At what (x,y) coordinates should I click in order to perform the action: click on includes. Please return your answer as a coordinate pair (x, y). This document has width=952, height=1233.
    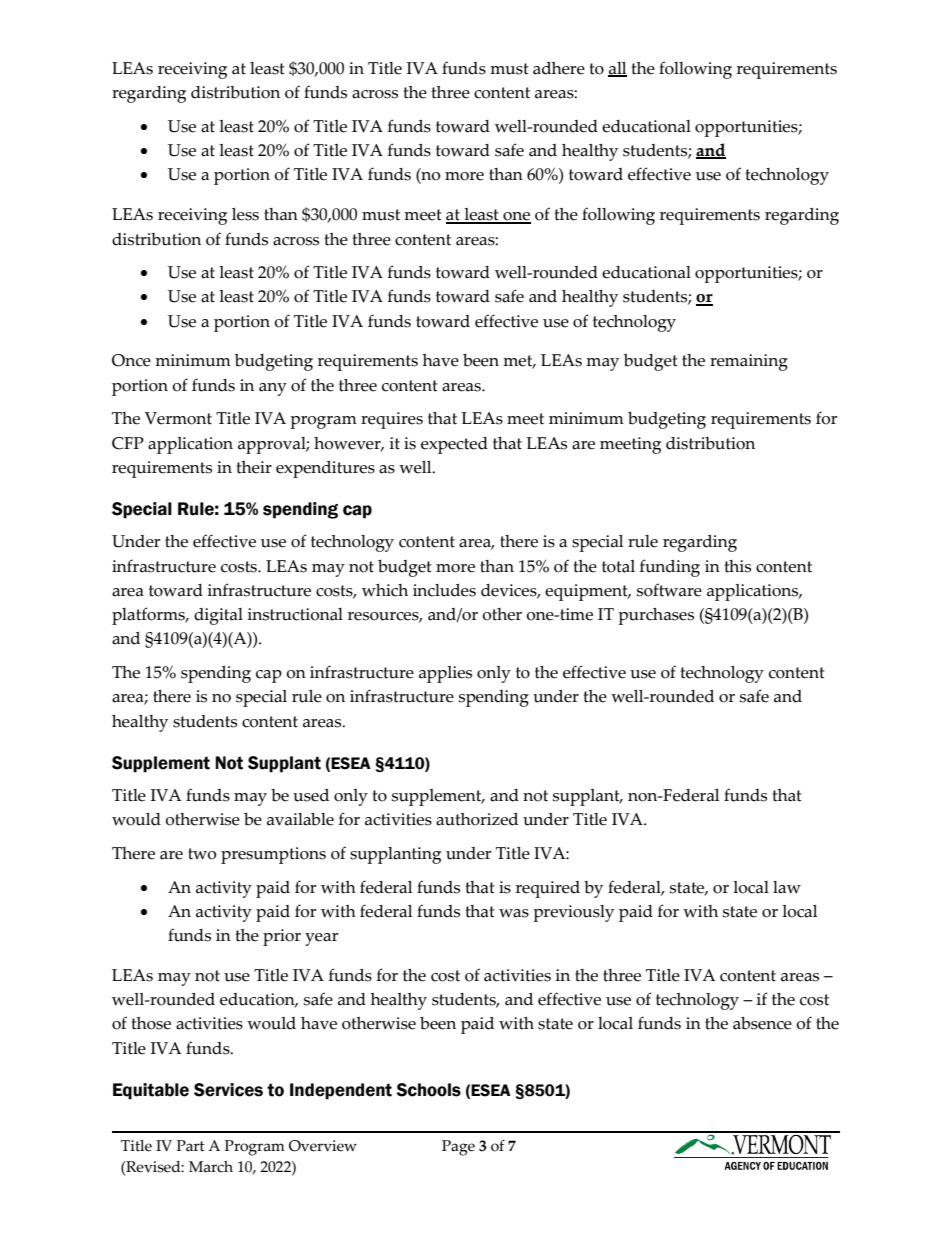
    Looking at the image, I should click on (444, 590).
